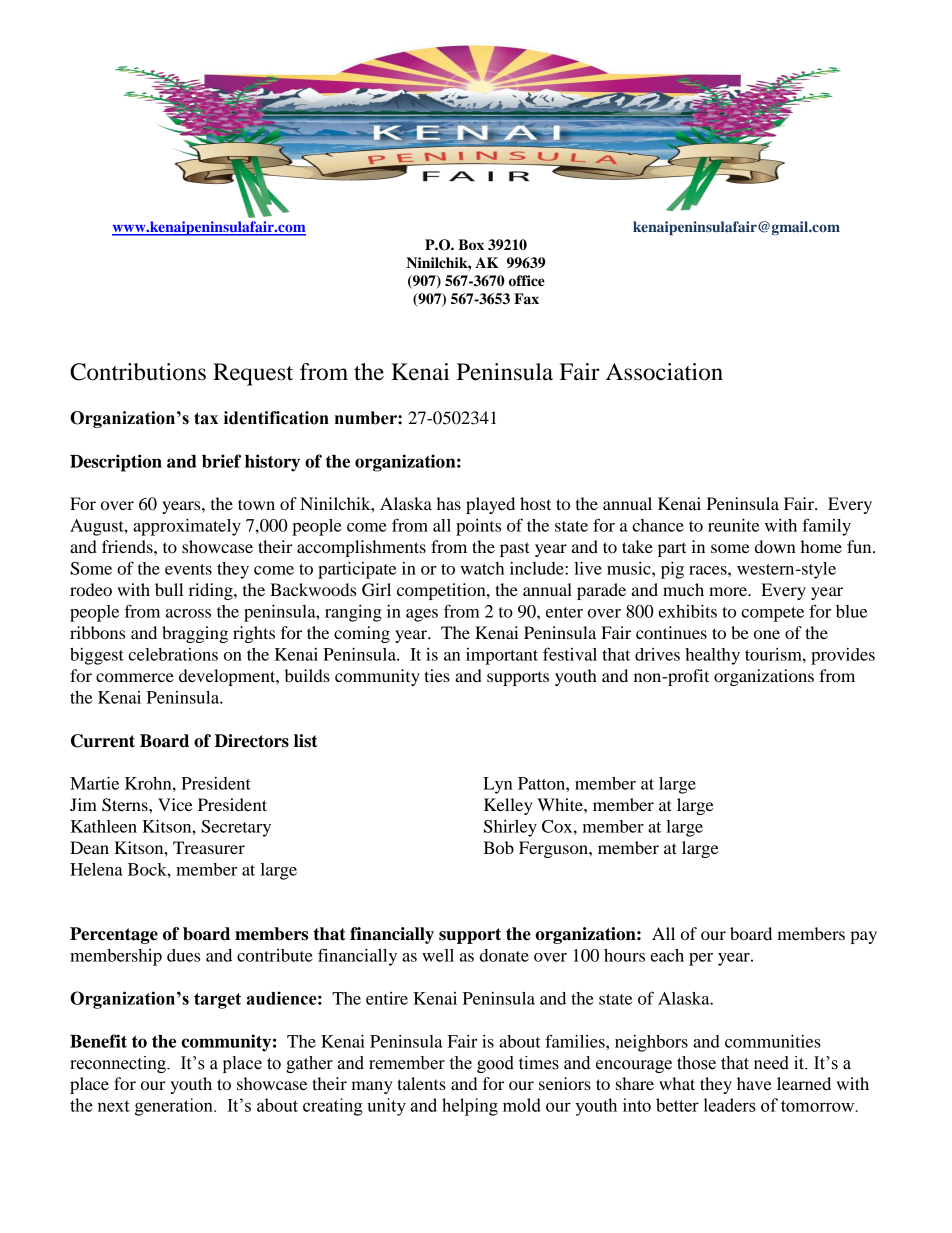 The height and width of the screenshot is (1233, 952). What do you see at coordinates (175, 1107) in the screenshot?
I see `generation` at bounding box center [175, 1107].
